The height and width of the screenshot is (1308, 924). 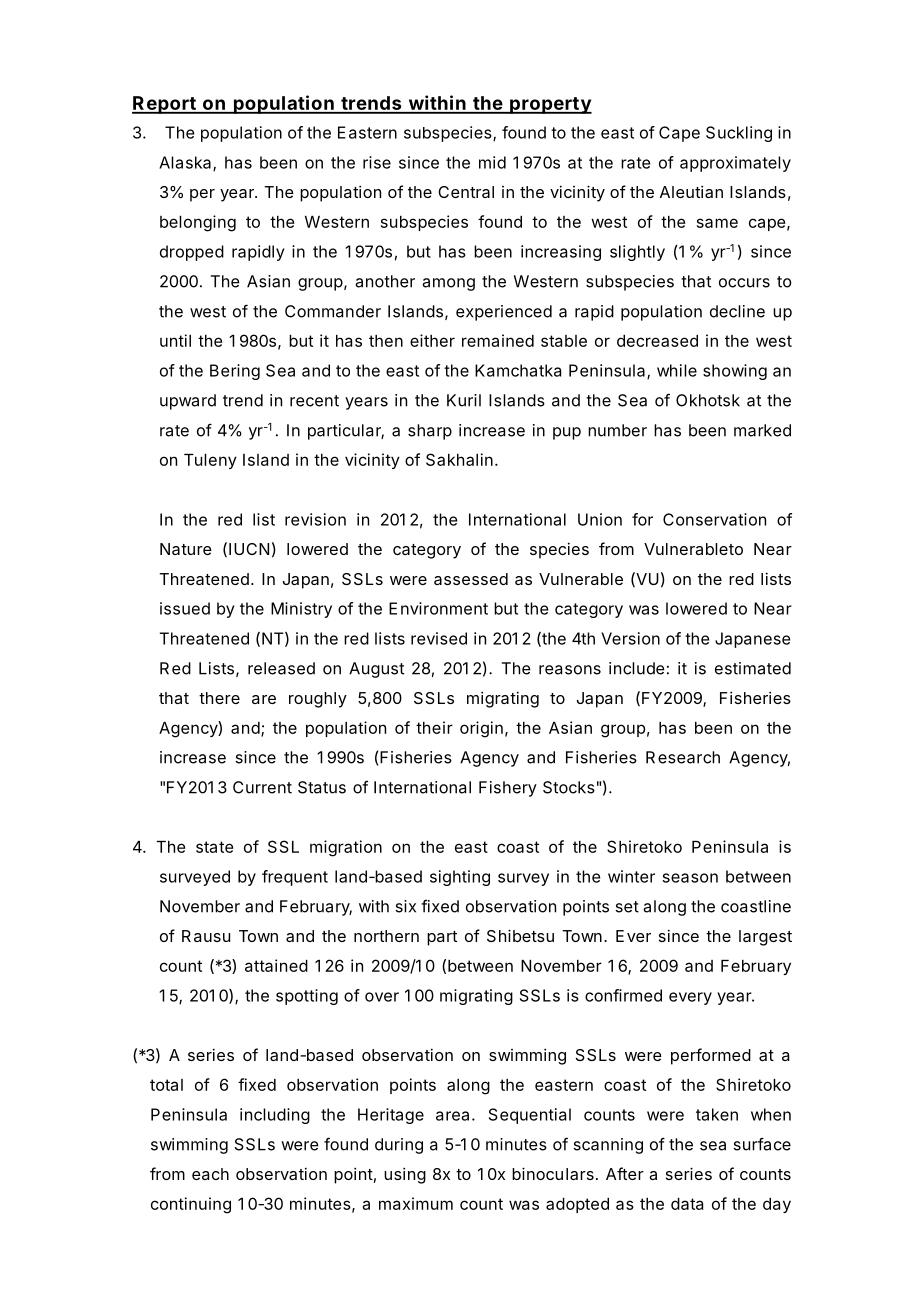 I want to click on maximum, so click(x=416, y=1203).
